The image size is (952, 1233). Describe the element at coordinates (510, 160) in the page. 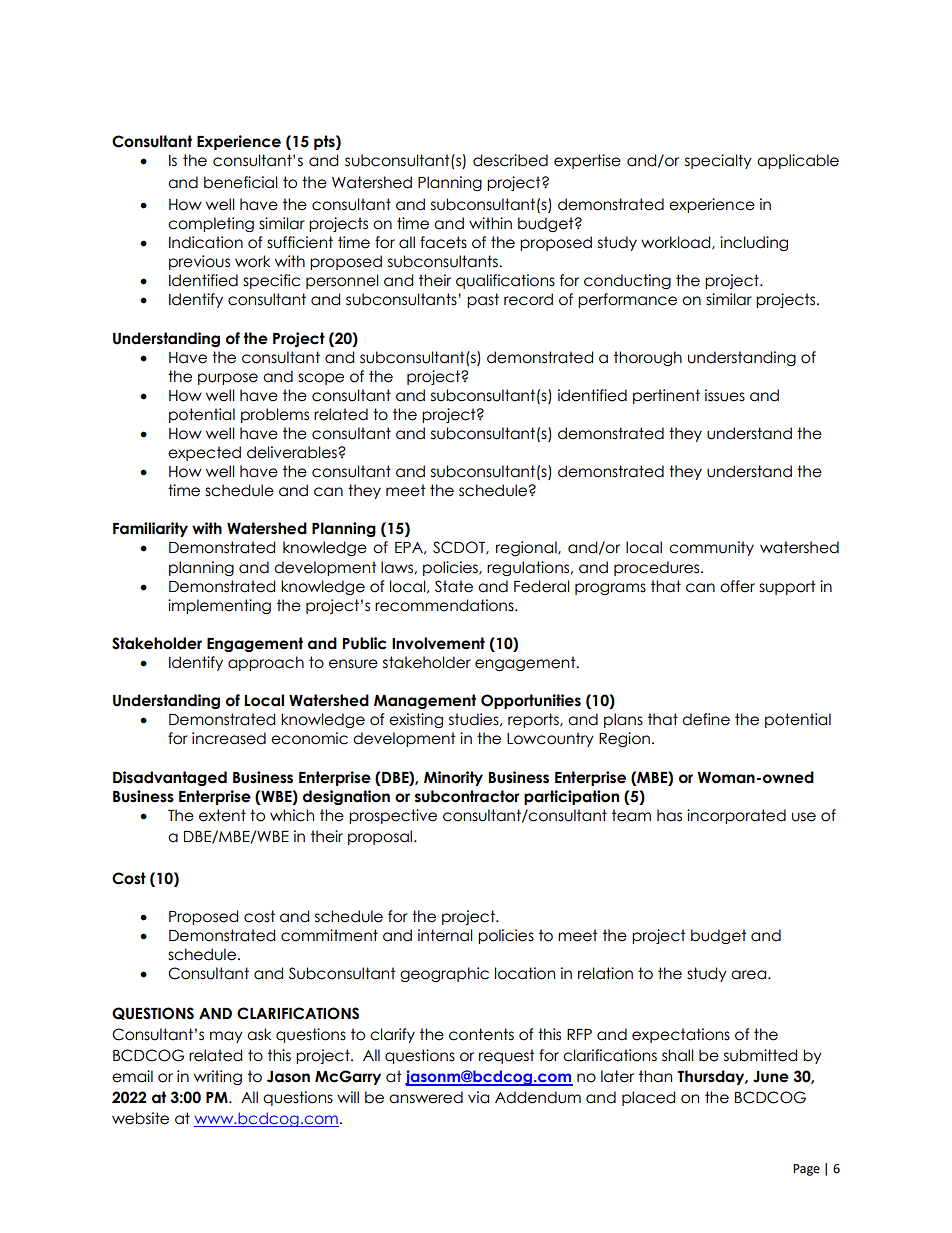

I see `described` at that location.
